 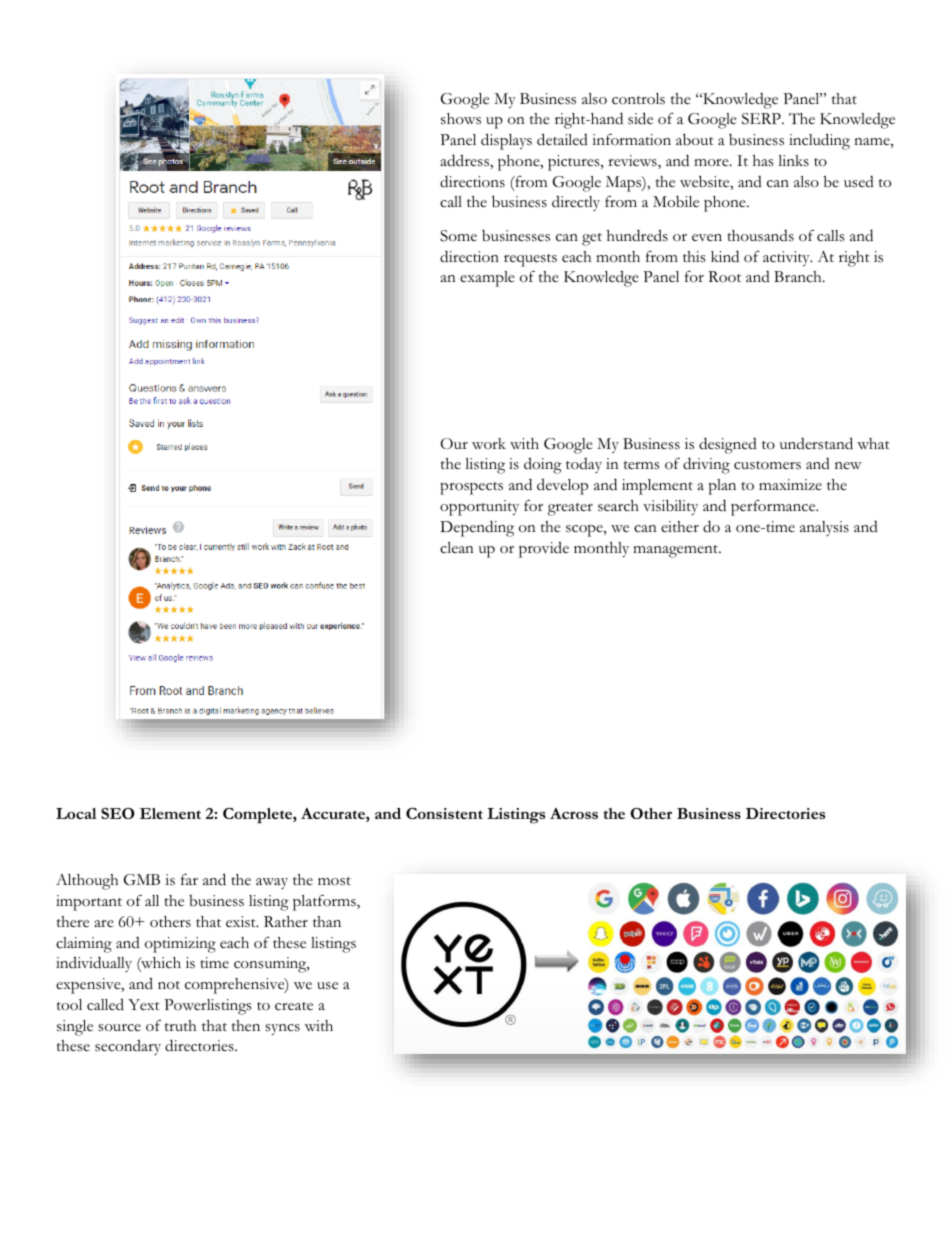 I want to click on SERP, so click(x=762, y=119).
